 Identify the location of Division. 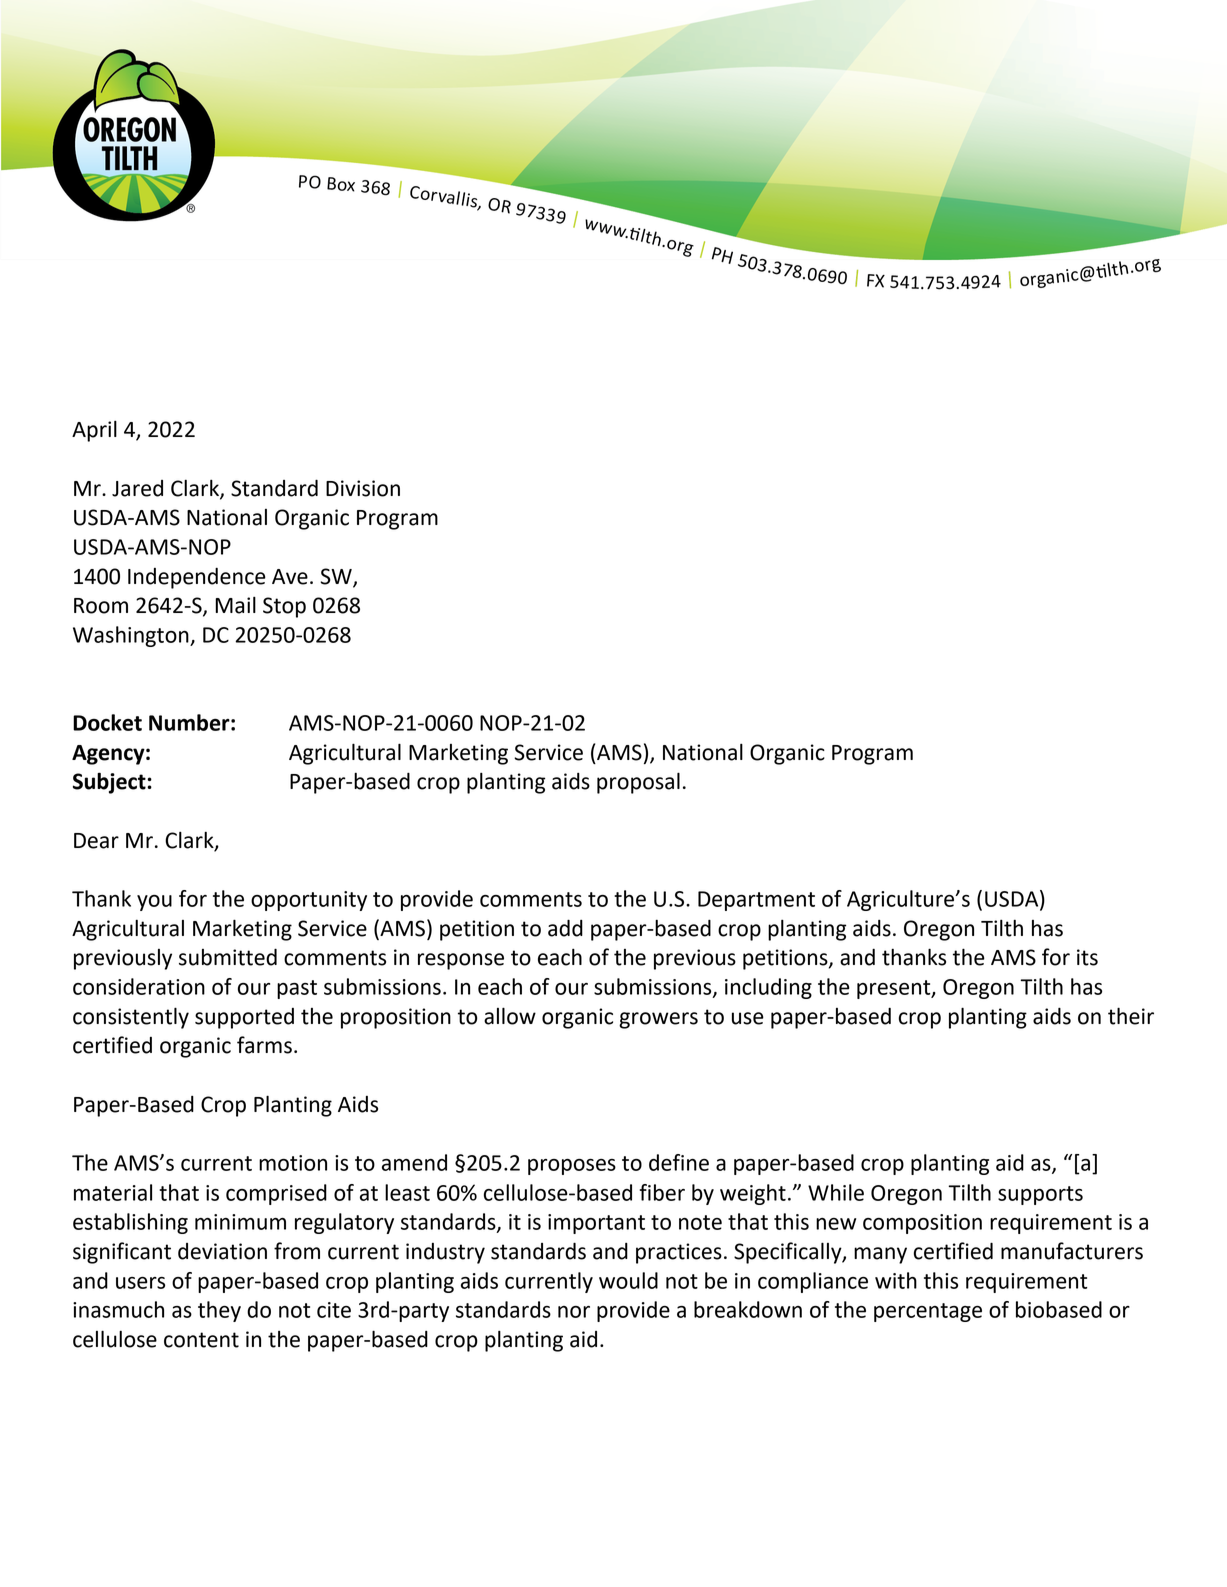
(363, 488).
